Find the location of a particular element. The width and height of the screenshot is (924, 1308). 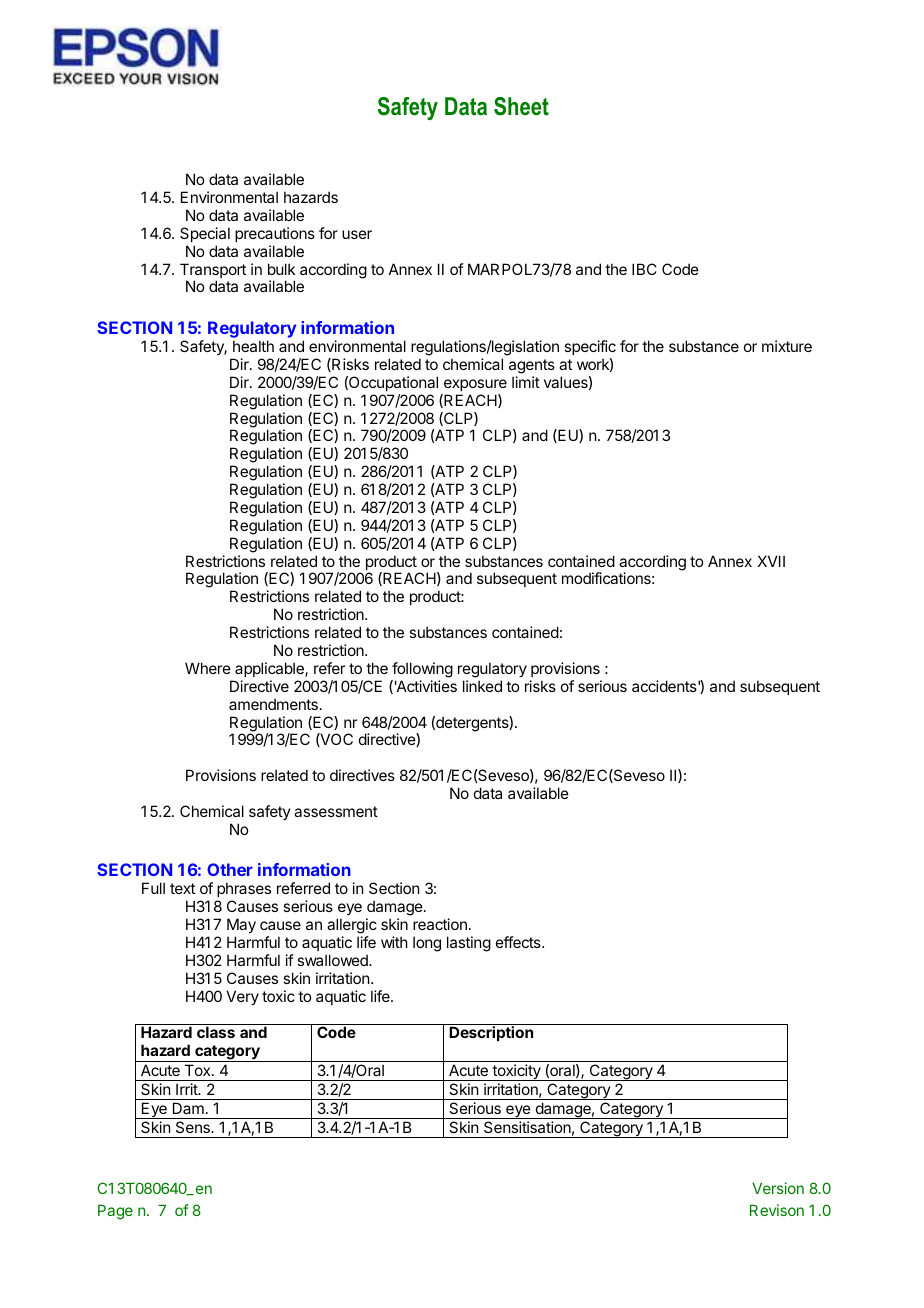

Very is located at coordinates (242, 997).
